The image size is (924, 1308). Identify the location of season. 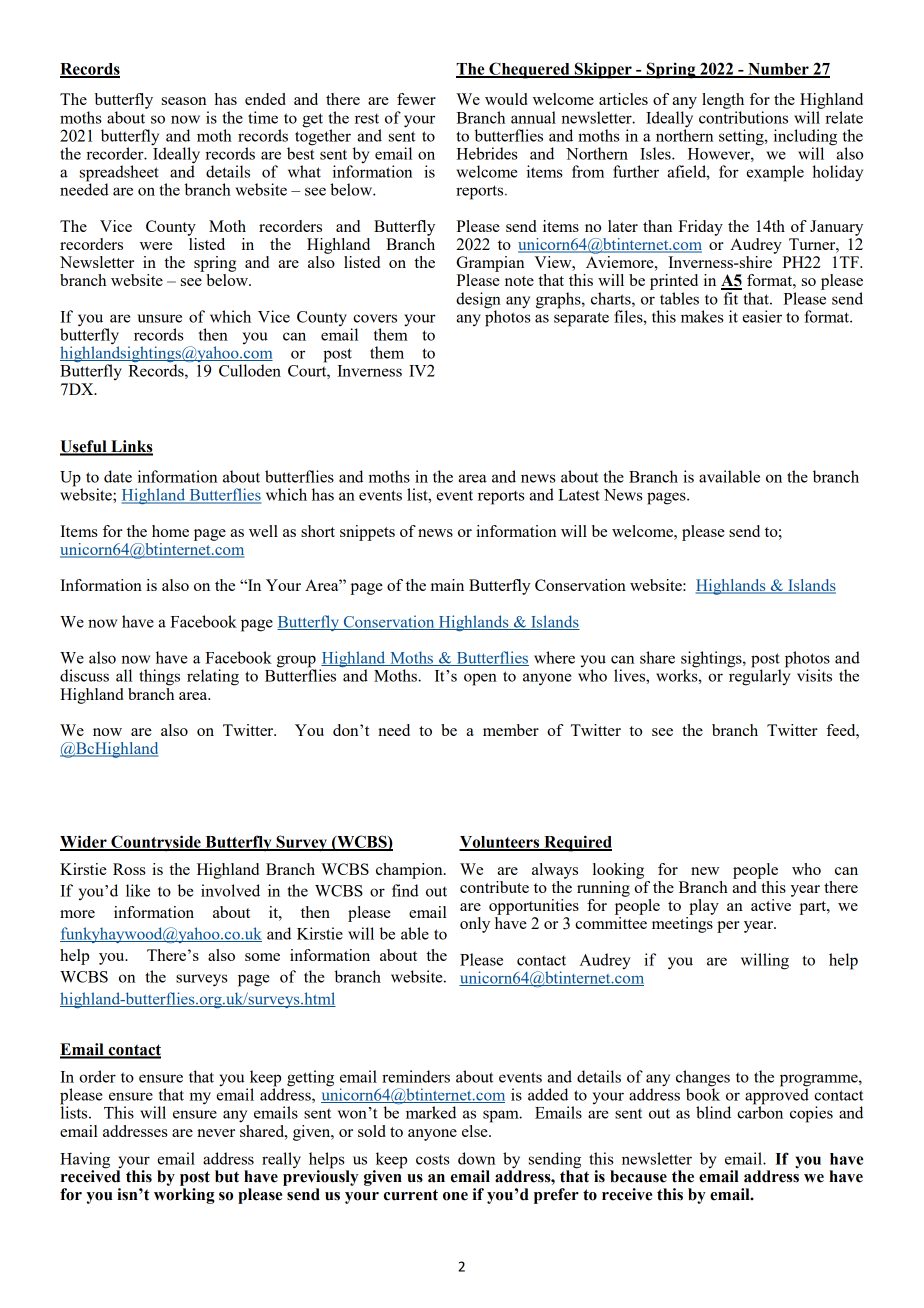
(184, 101).
